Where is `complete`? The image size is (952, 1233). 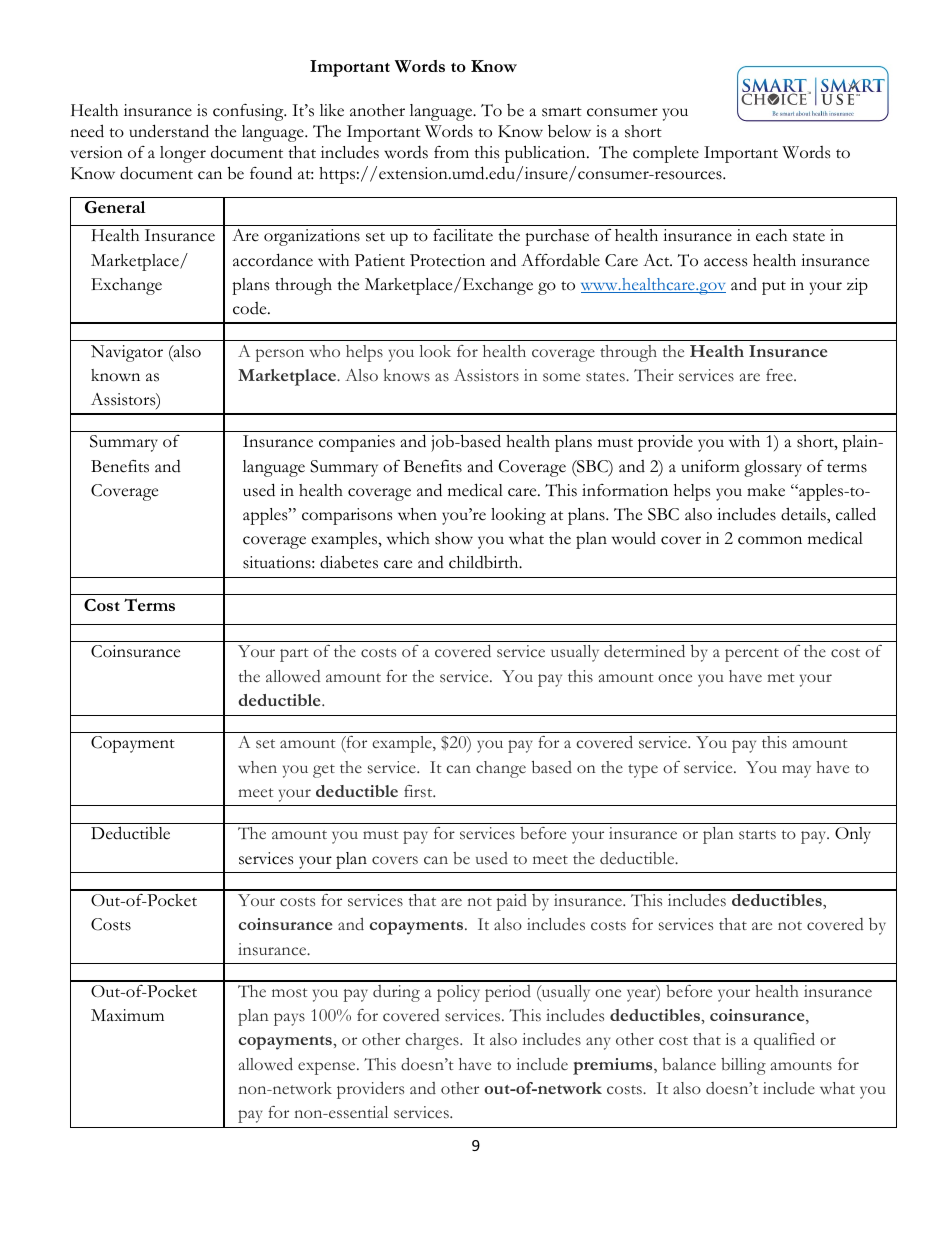 complete is located at coordinates (666, 154).
